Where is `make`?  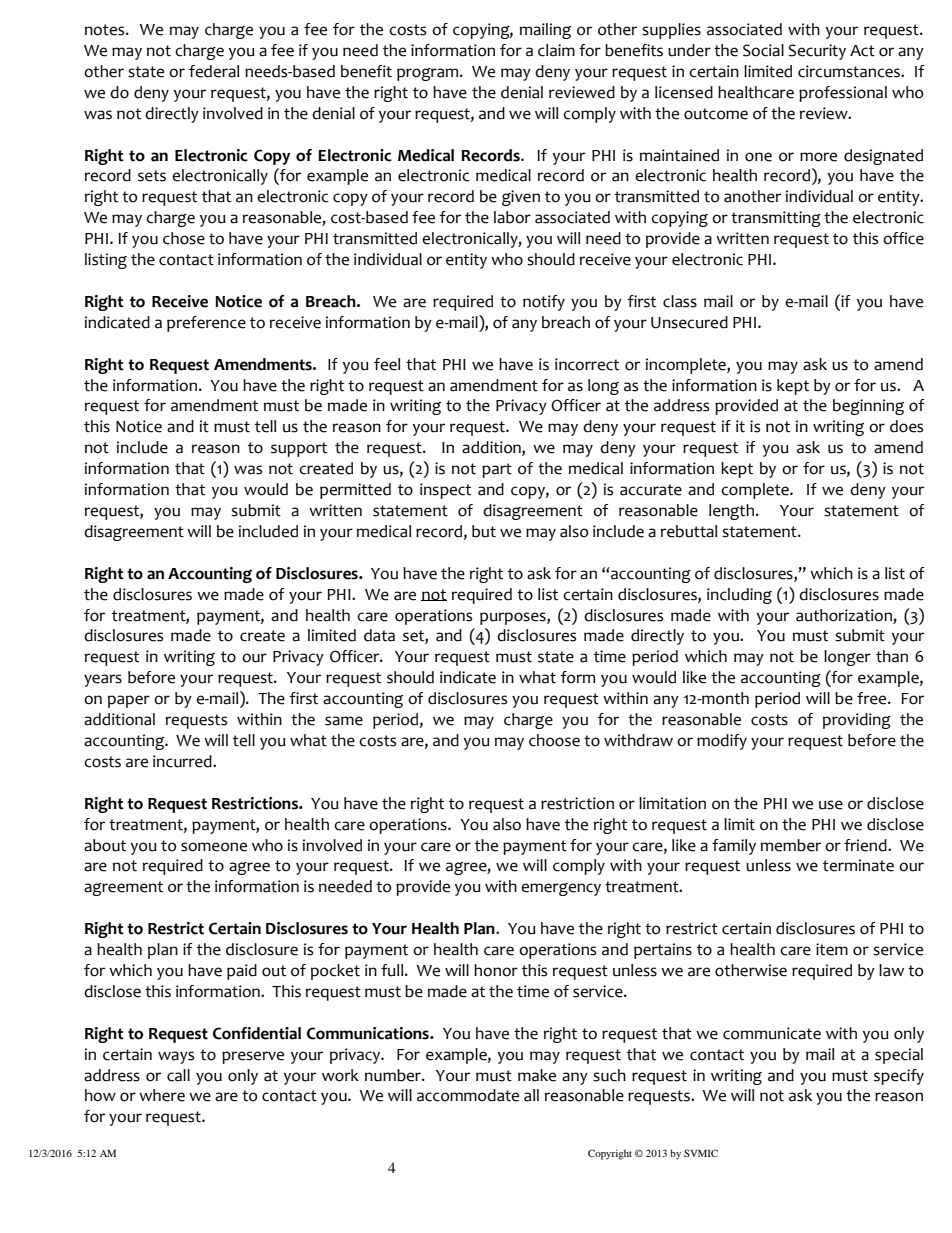
make is located at coordinates (537, 1075).
